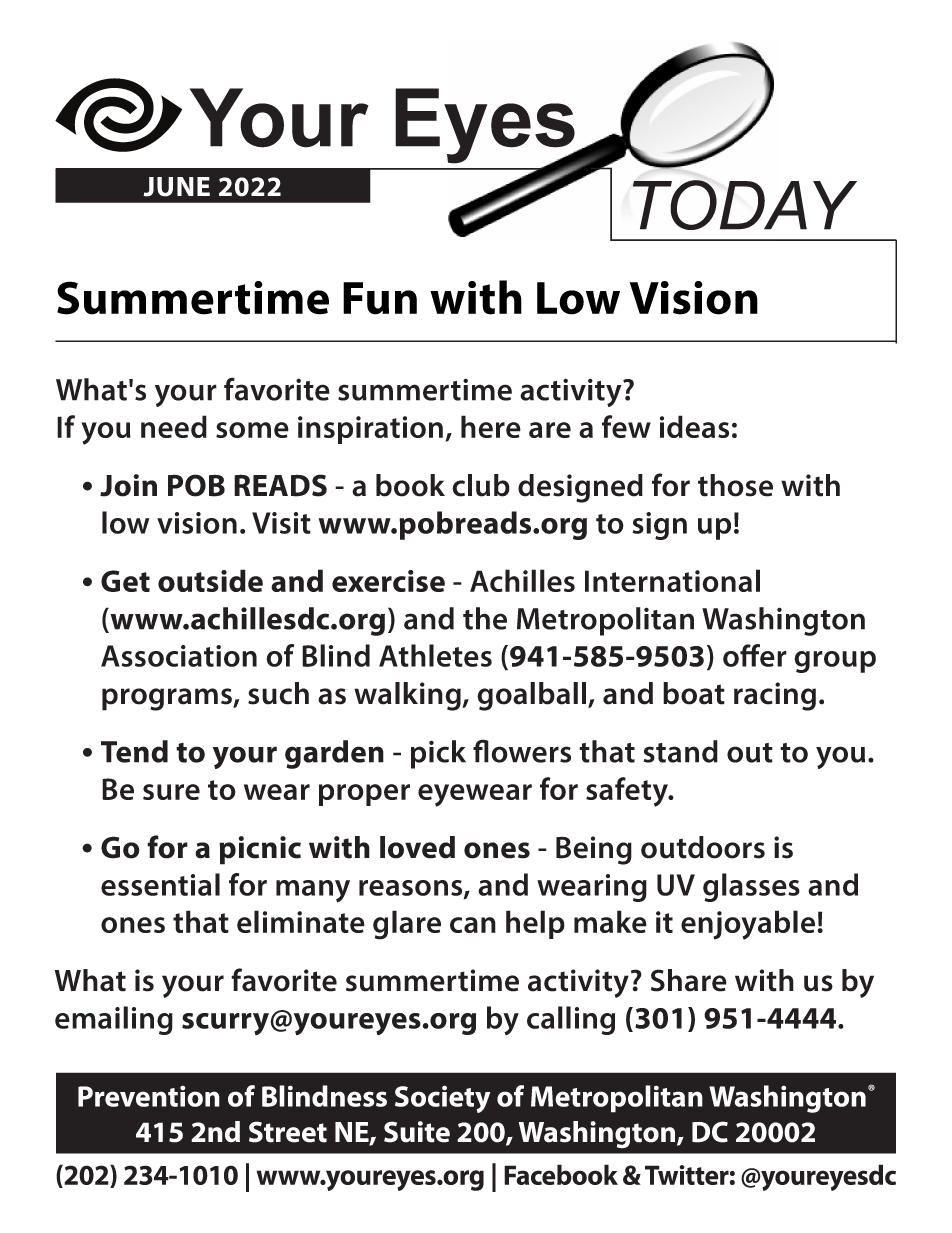  I want to click on Society, so click(442, 1099).
